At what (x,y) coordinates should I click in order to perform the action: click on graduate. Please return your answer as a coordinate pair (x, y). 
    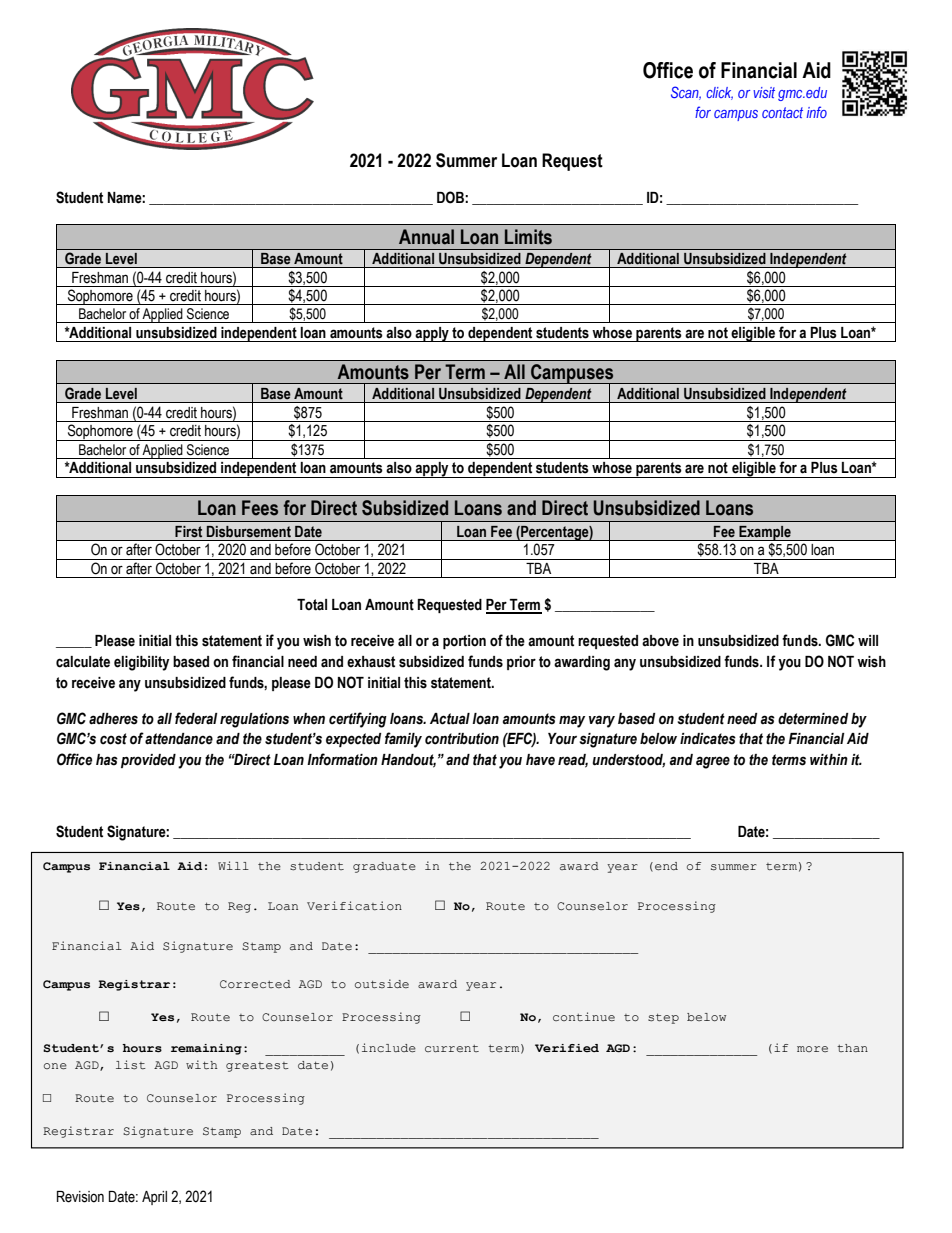
    Looking at the image, I should click on (384, 867).
